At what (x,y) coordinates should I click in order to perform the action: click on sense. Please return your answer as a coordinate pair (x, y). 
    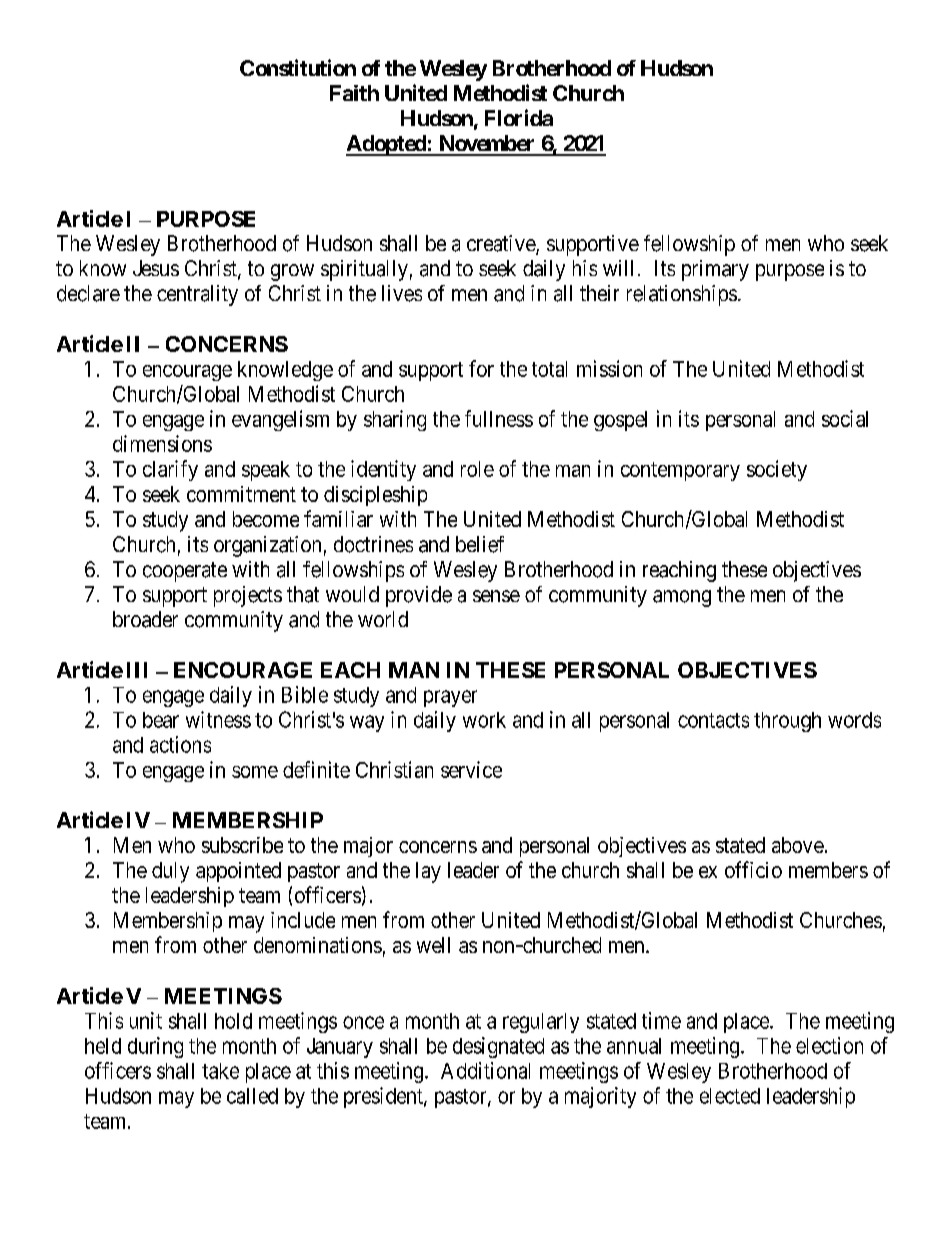
    Looking at the image, I should click on (496, 596).
